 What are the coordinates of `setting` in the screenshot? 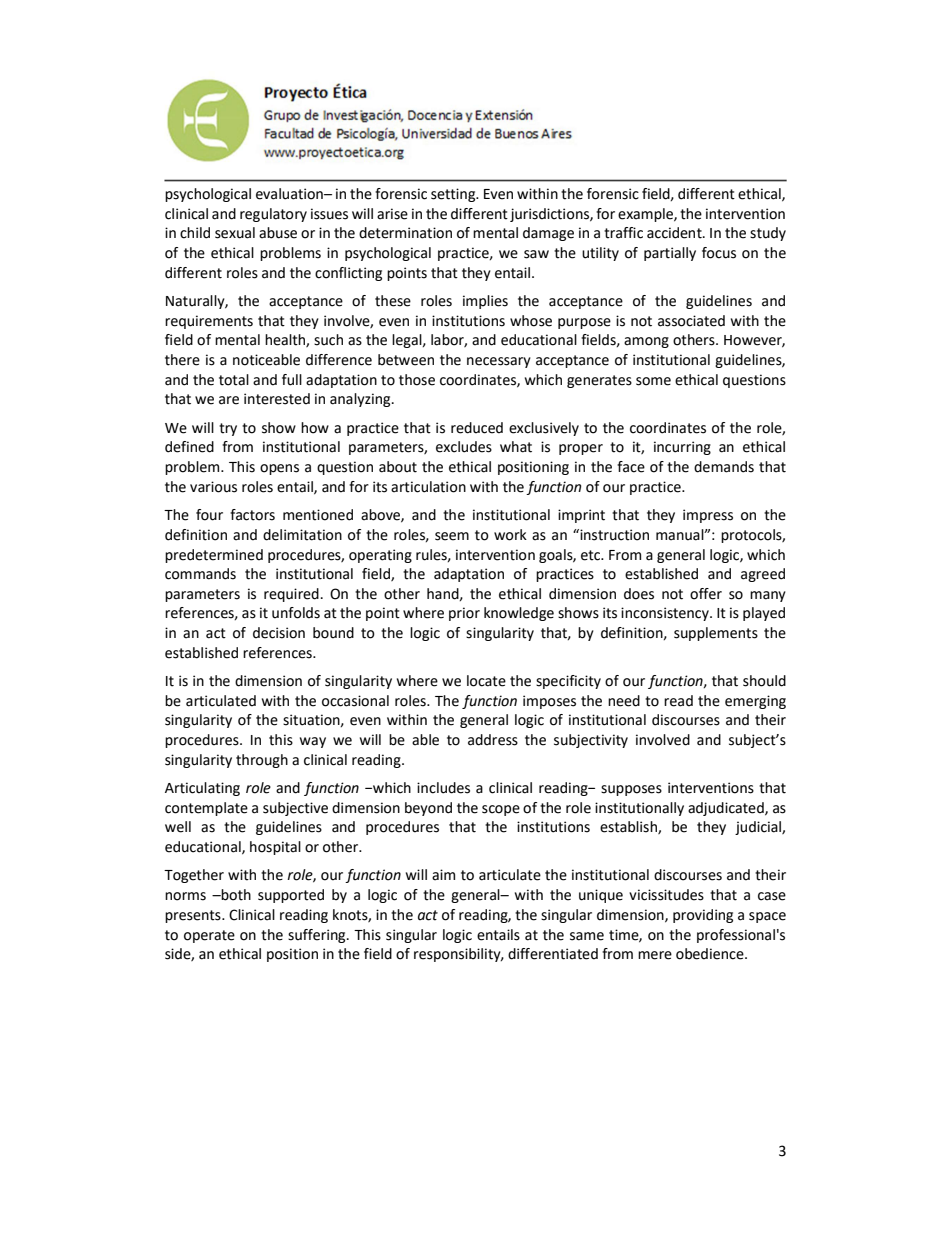 It's located at (454, 195).
